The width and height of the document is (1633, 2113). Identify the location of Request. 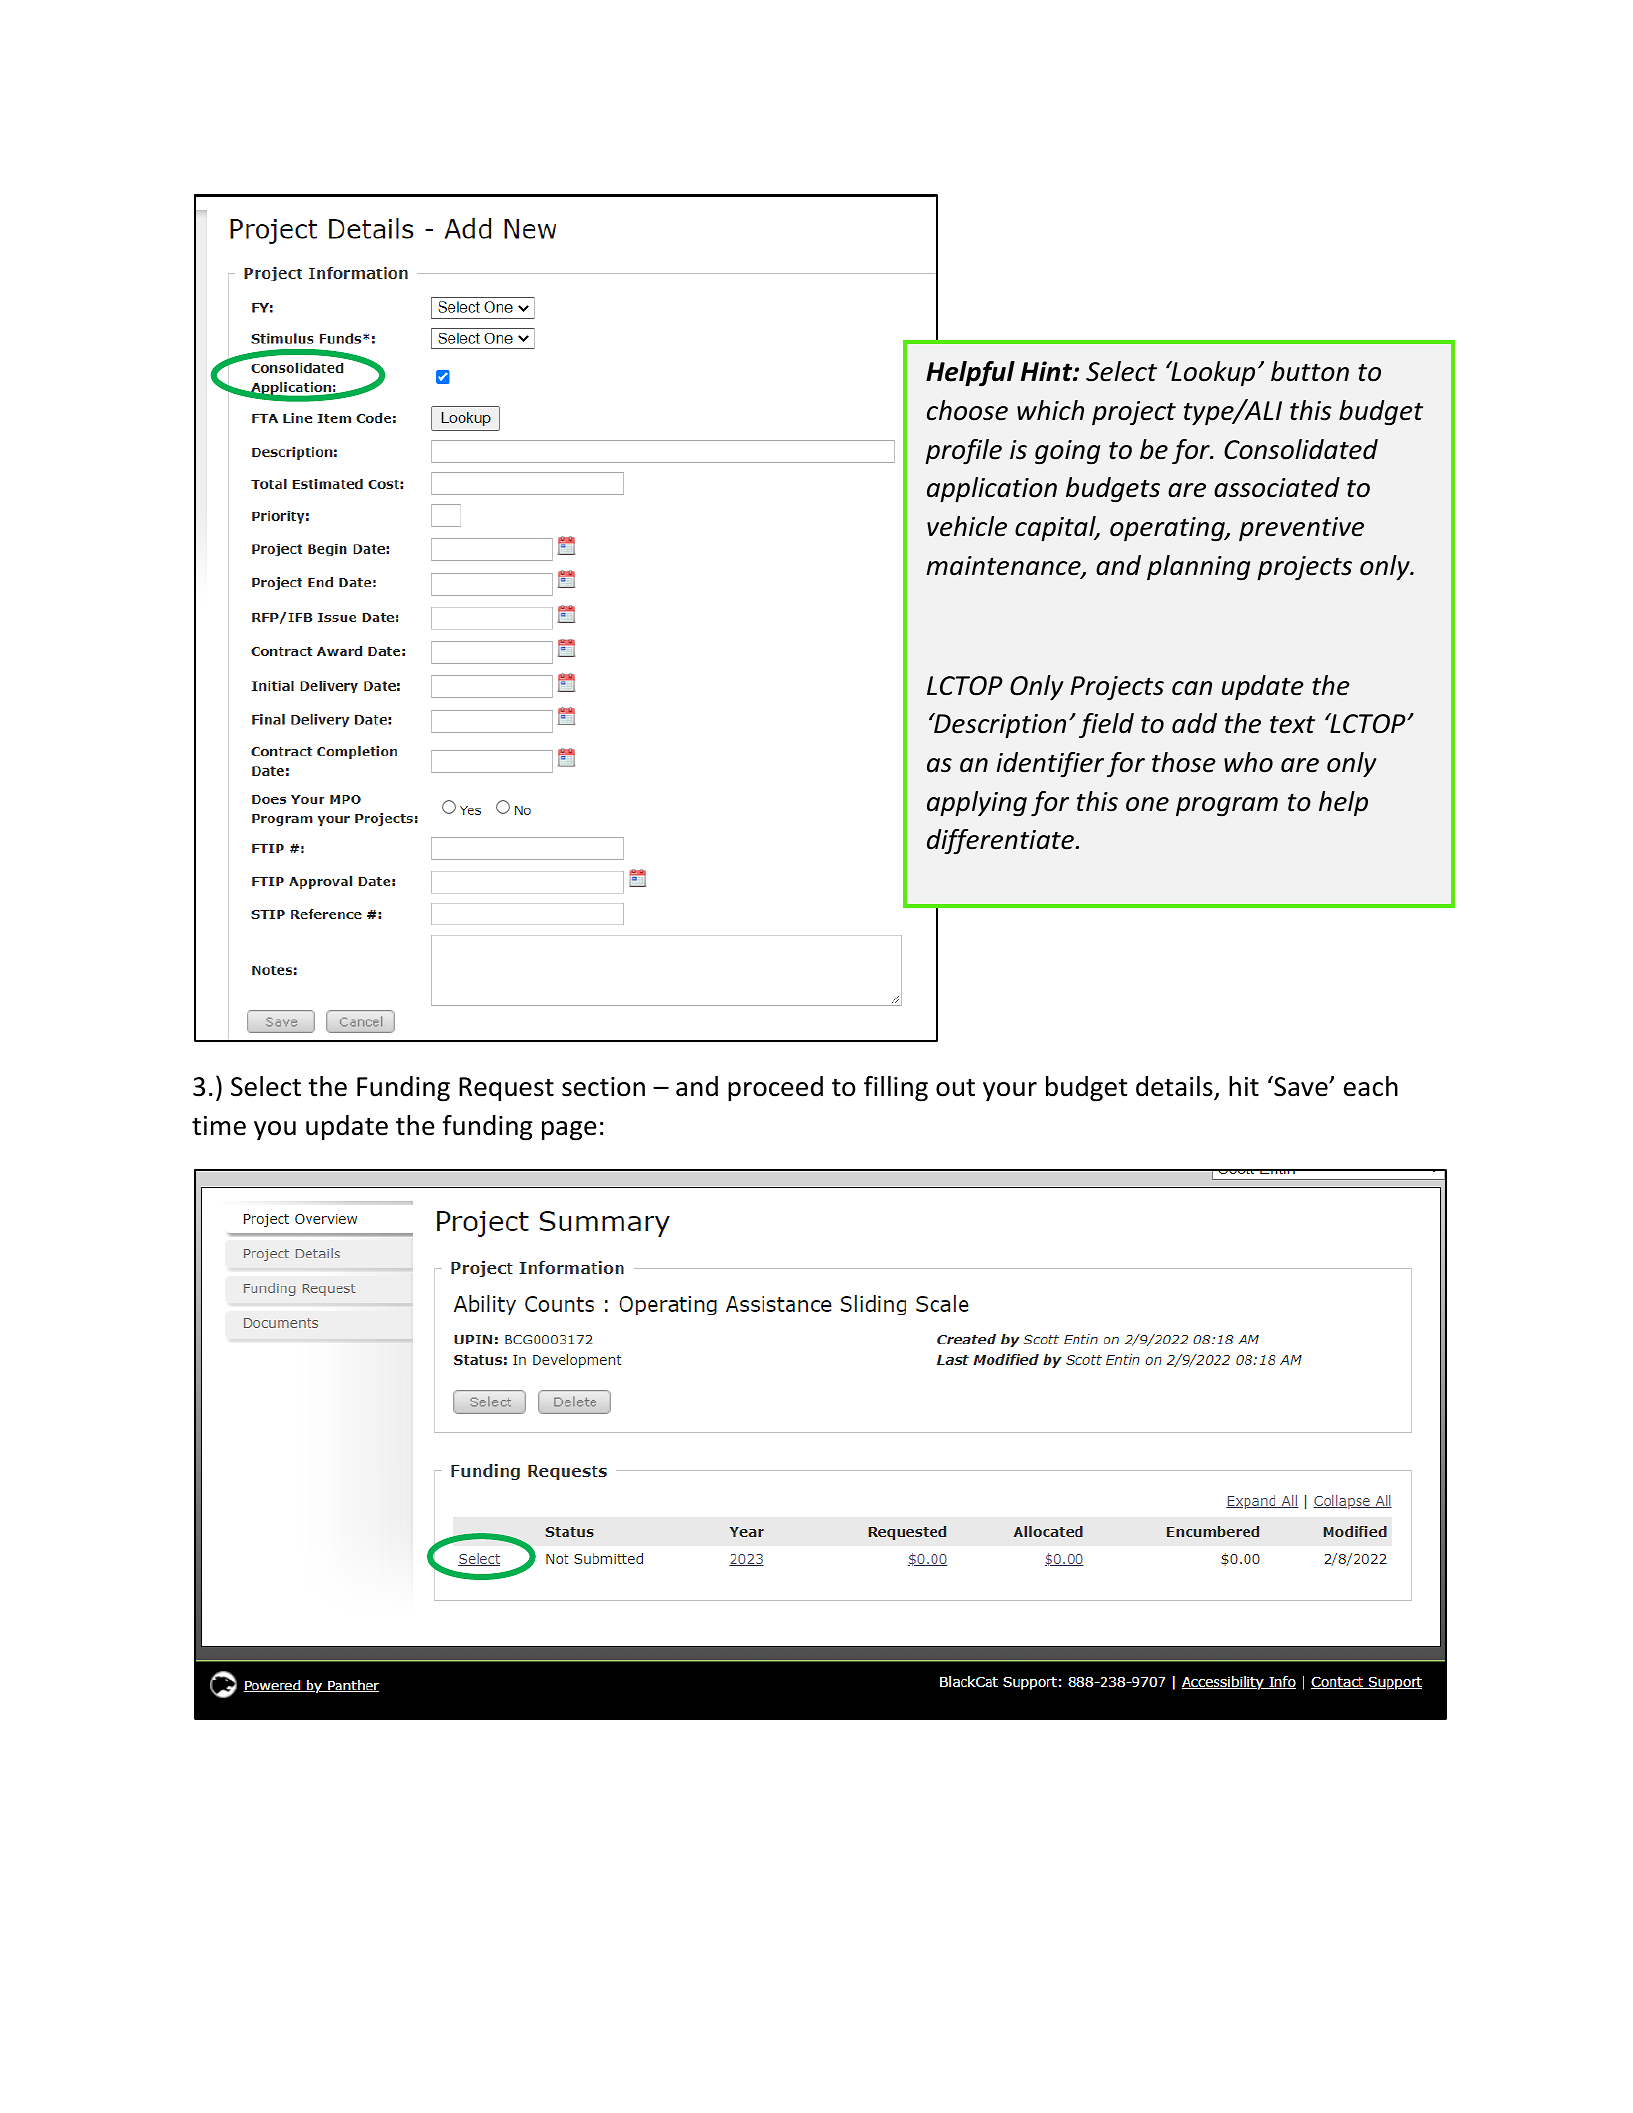
(506, 1089).
